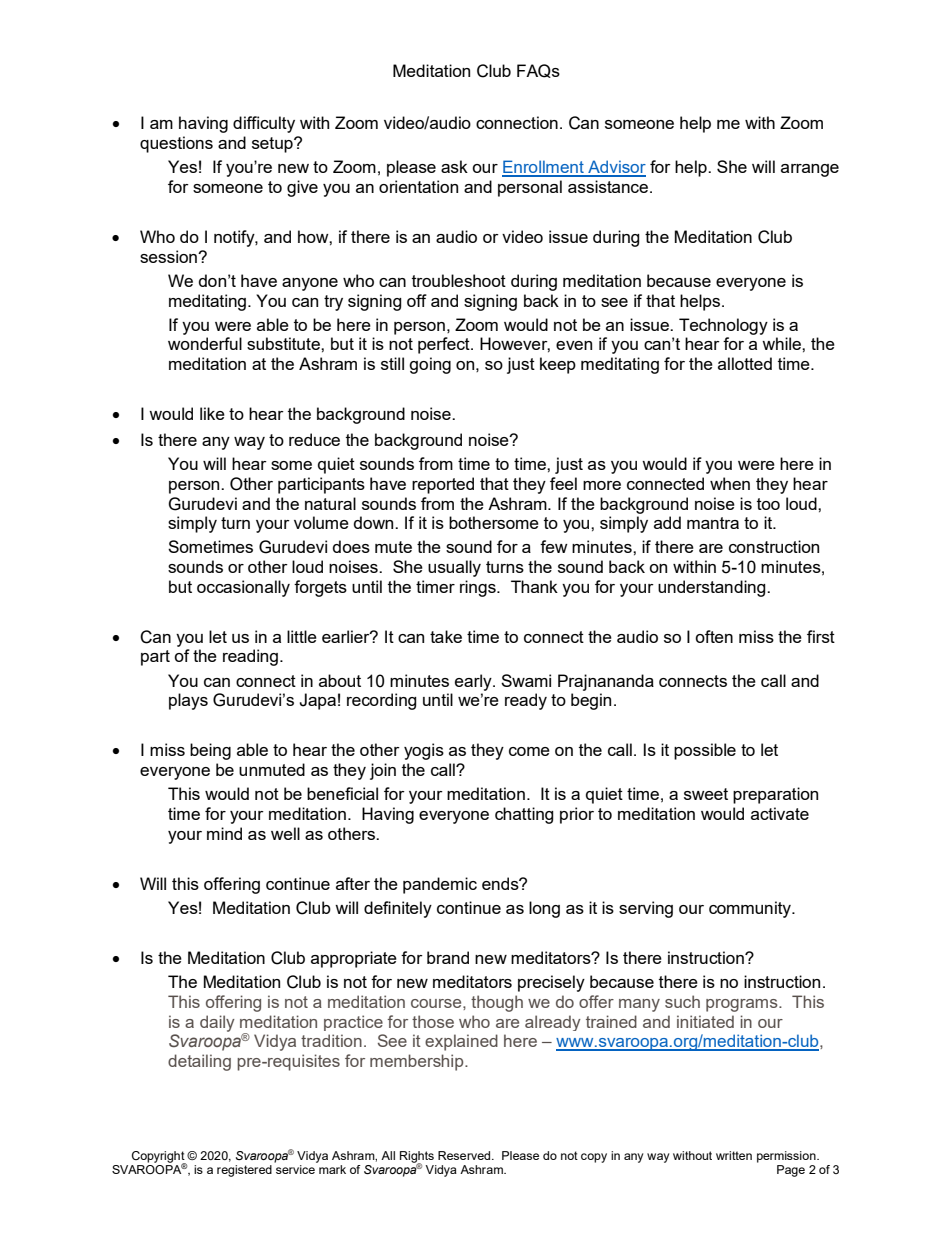  I want to click on registered, so click(244, 1171).
